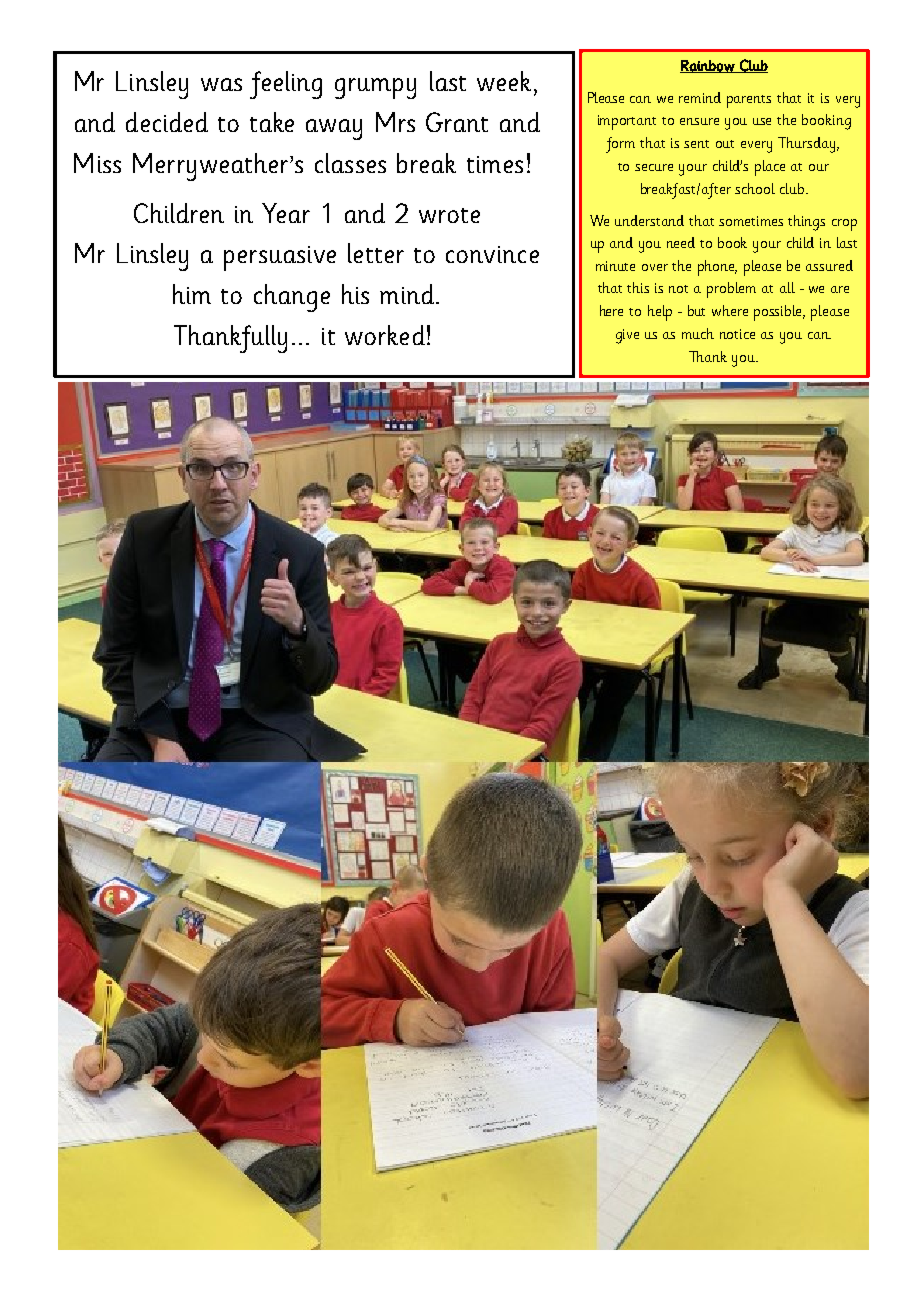 The image size is (924, 1308). What do you see at coordinates (286, 213) in the image?
I see `Year` at bounding box center [286, 213].
